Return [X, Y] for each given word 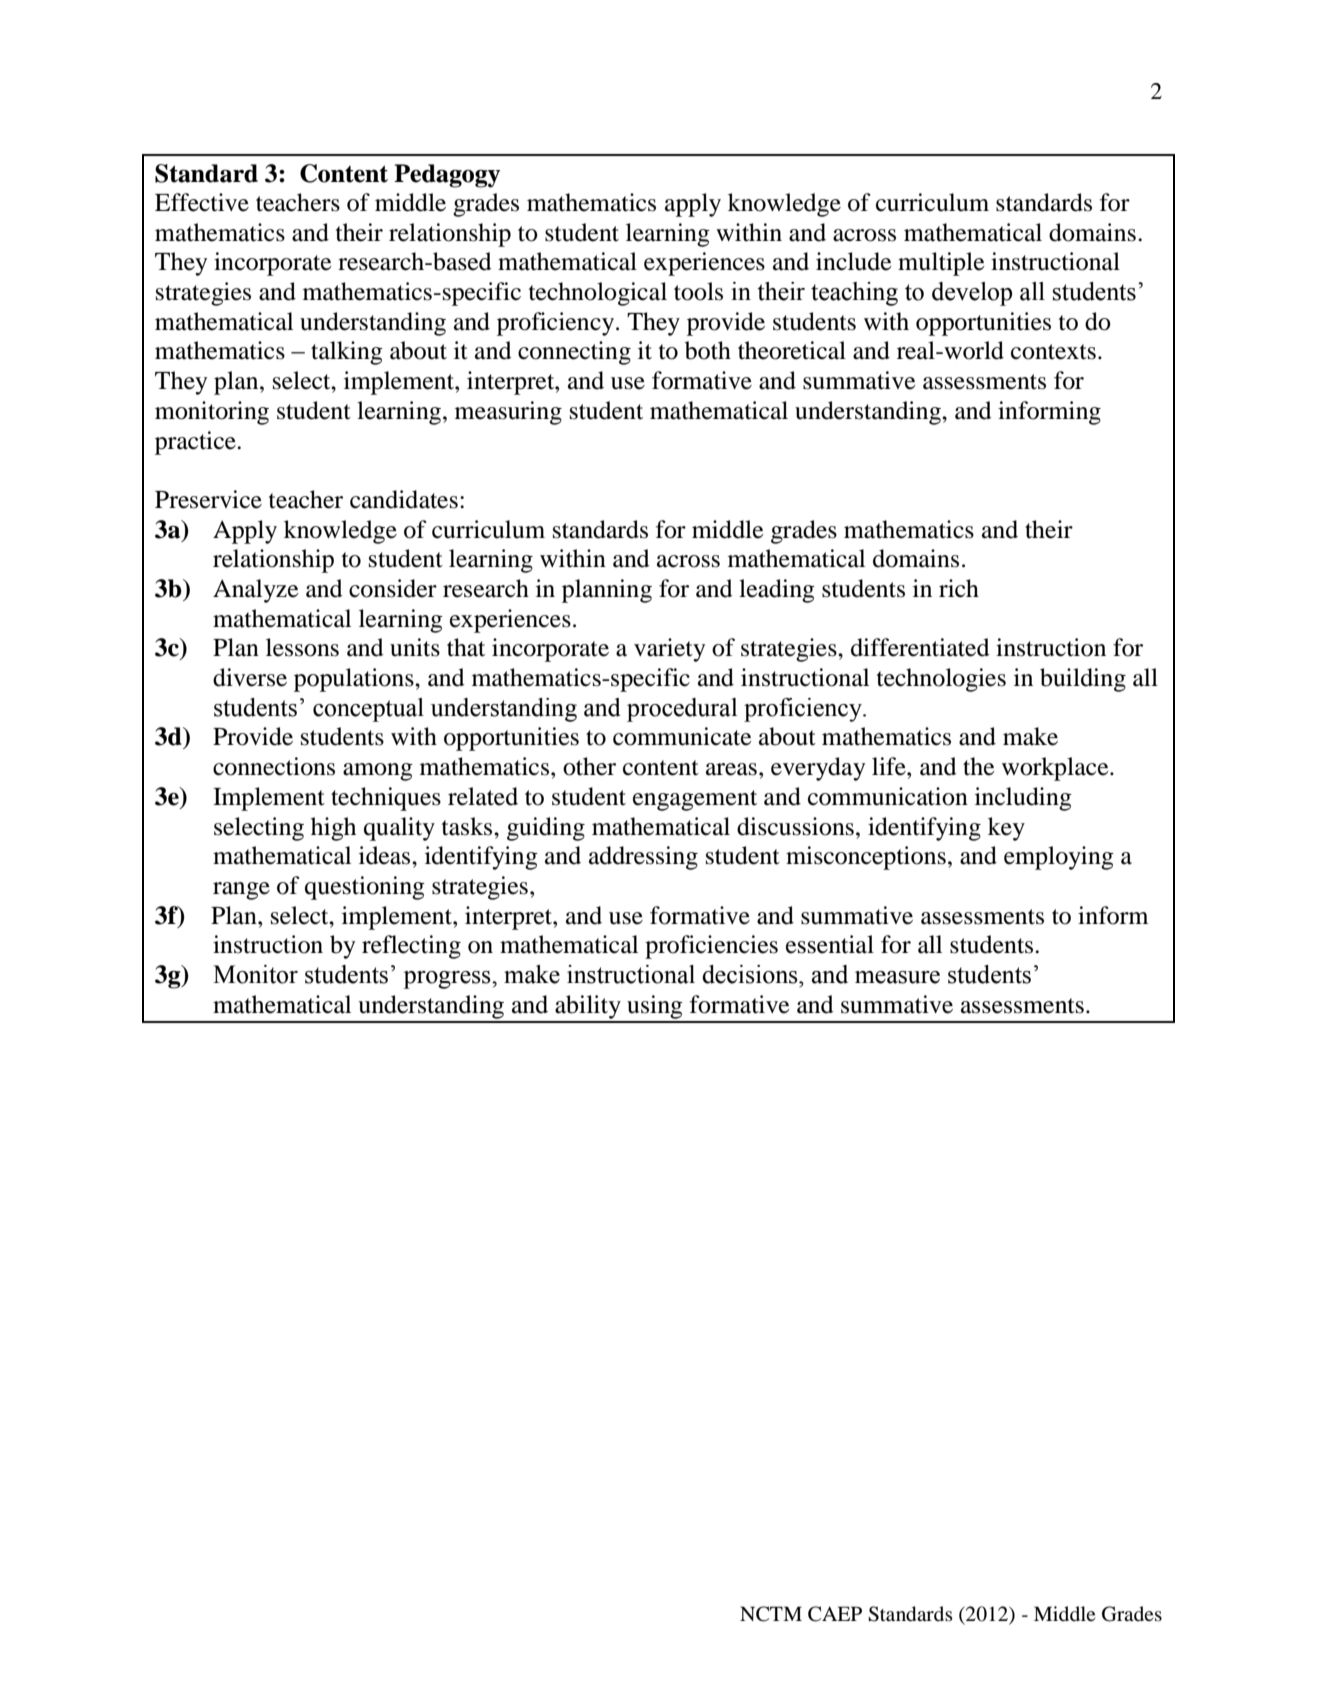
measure [897, 977]
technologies [941, 680]
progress [448, 980]
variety [669, 650]
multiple [941, 264]
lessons [302, 647]
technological [598, 294]
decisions [751, 974]
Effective [202, 202]
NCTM [771, 1614]
